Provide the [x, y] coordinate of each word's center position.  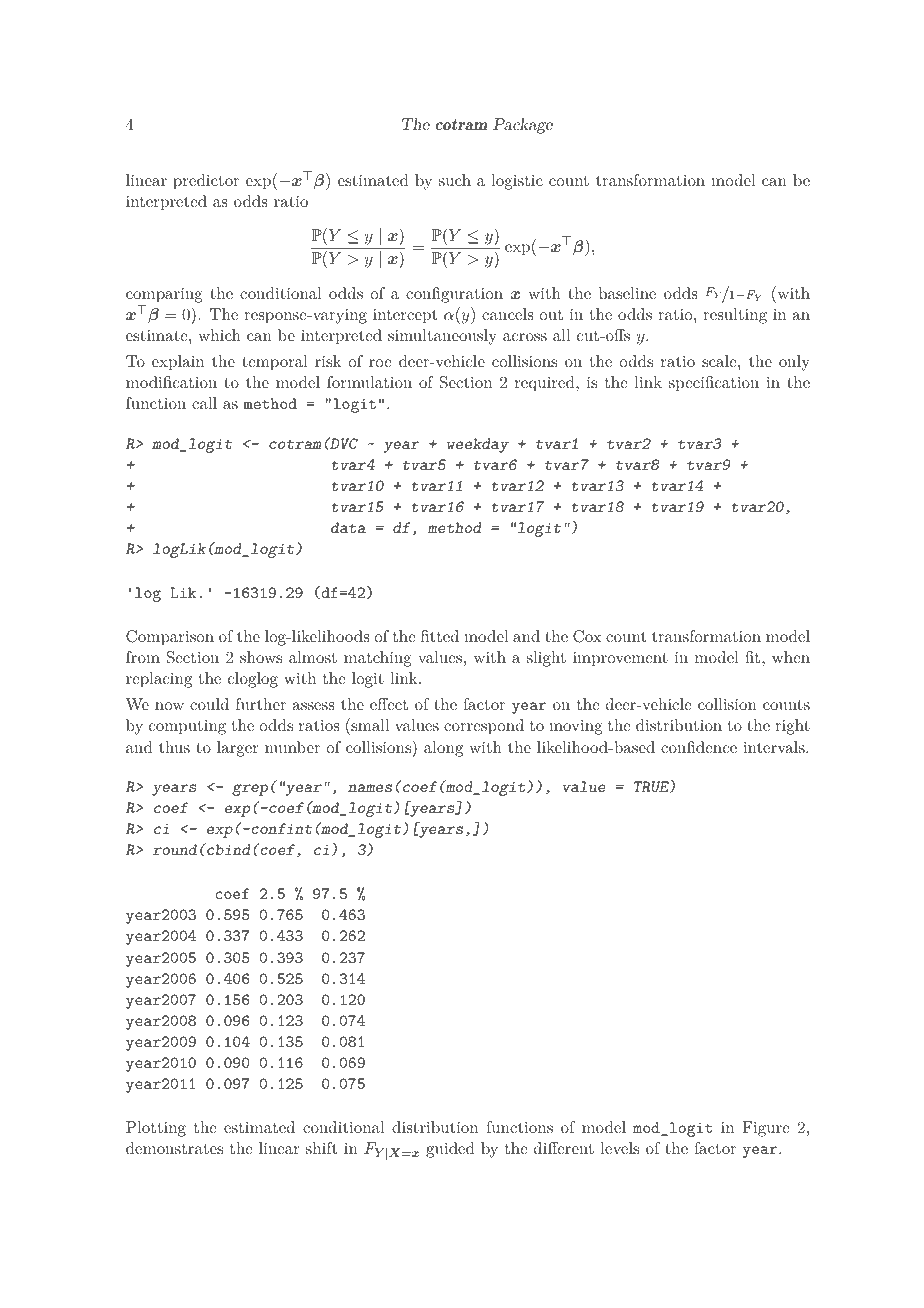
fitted [440, 636]
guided [450, 1150]
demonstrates [174, 1148]
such [455, 180]
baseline [627, 293]
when [791, 657]
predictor [206, 182]
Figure [766, 1129]
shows [261, 657]
